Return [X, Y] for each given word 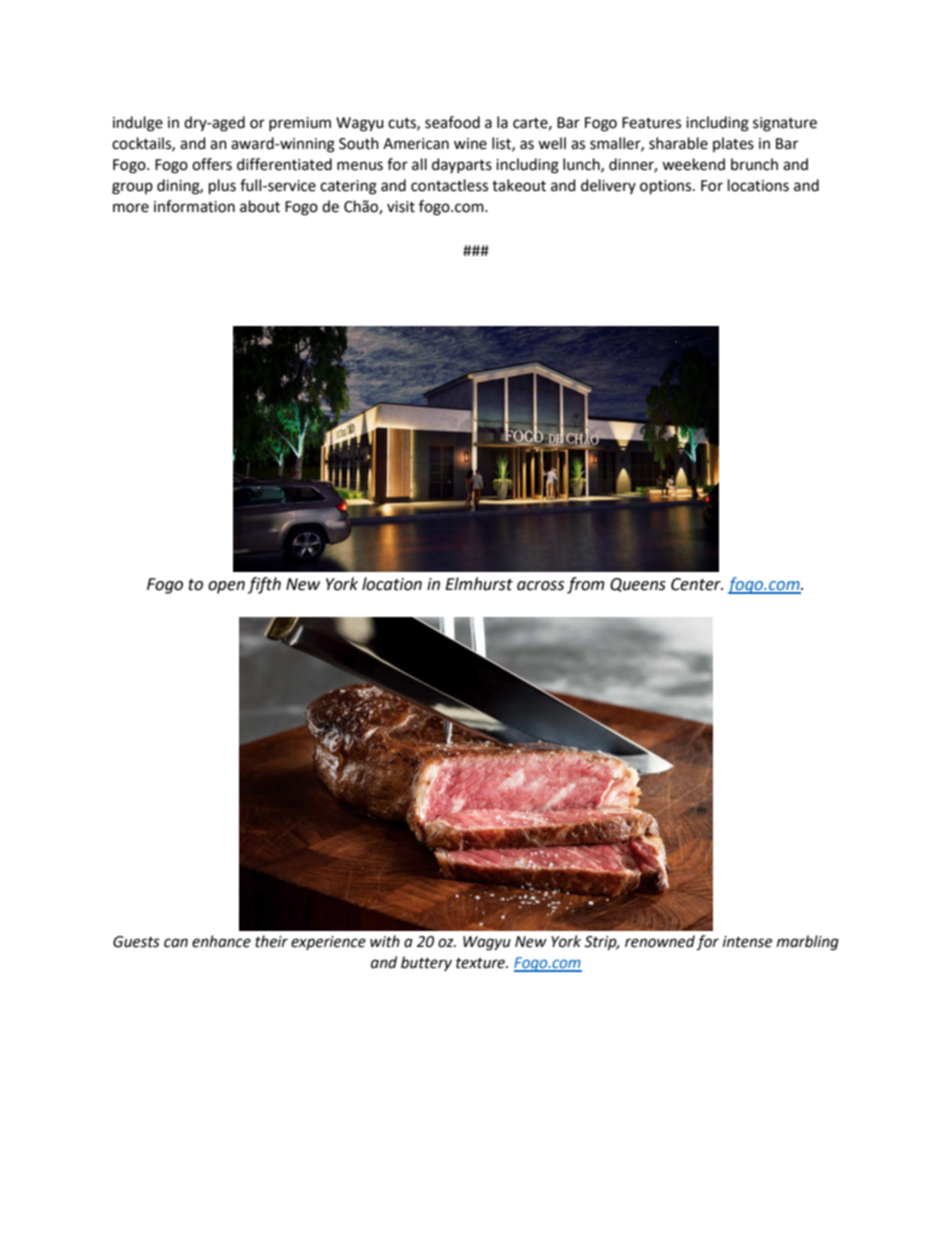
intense [747, 942]
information [194, 206]
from [586, 585]
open [226, 587]
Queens [638, 585]
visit [401, 207]
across [540, 586]
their [271, 941]
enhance [221, 941]
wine [470, 144]
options [667, 187]
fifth [264, 585]
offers [212, 164]
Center [697, 584]
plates [733, 144]
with [385, 941]
